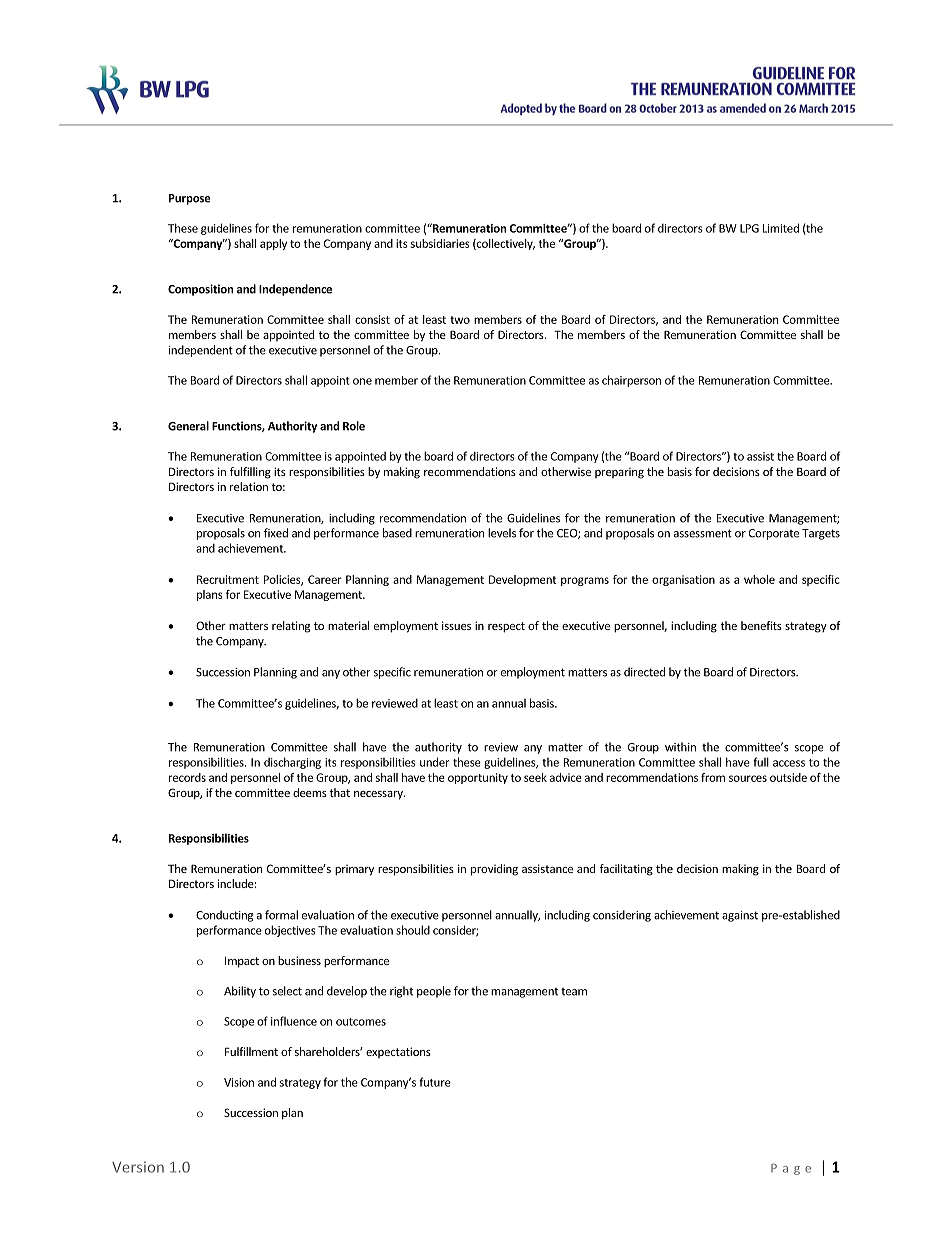 This screenshot has width=952, height=1233. What do you see at coordinates (250, 473) in the screenshot?
I see `fulfilling` at bounding box center [250, 473].
